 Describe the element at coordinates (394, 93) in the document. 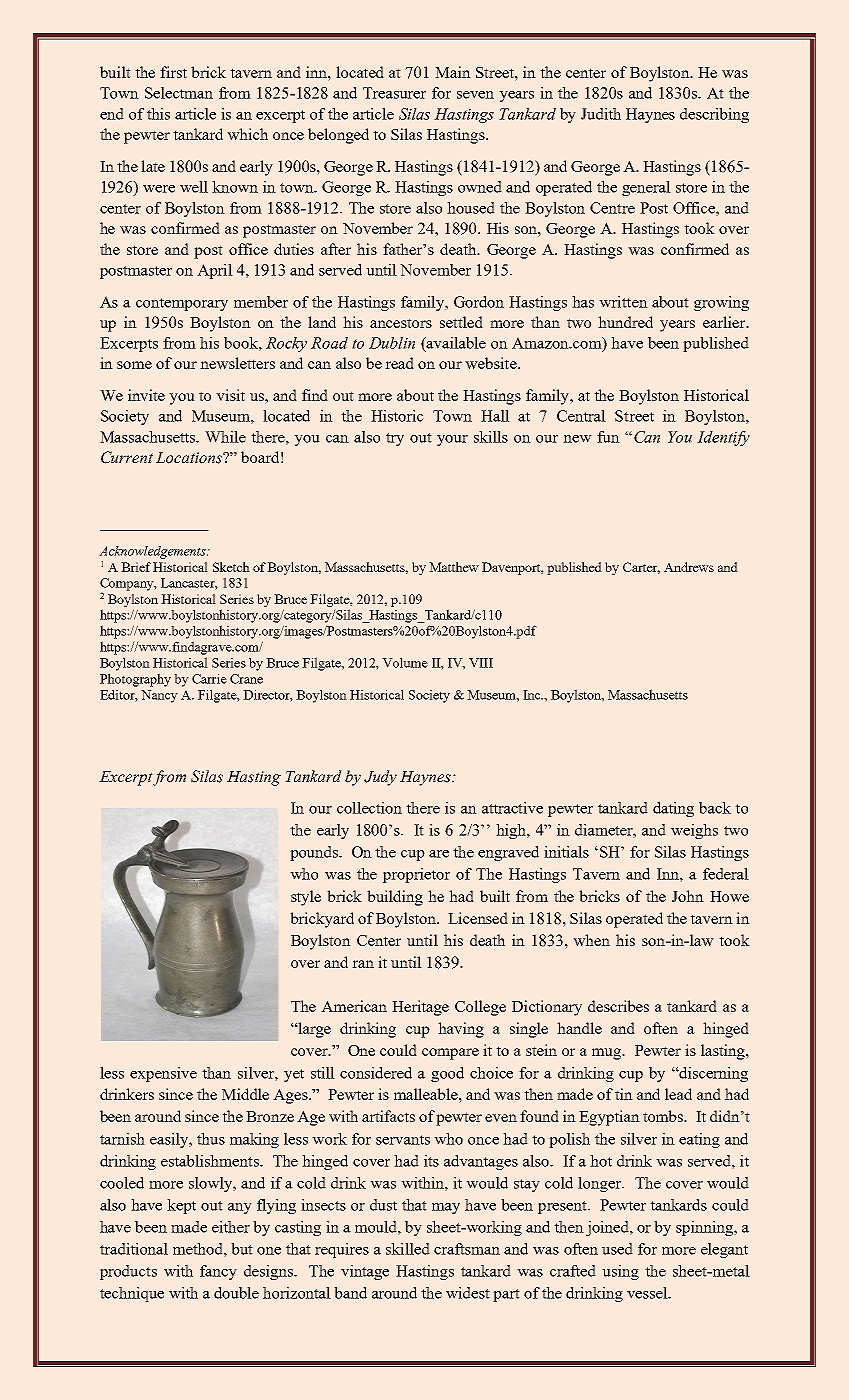

I see `Treasurer` at that location.
